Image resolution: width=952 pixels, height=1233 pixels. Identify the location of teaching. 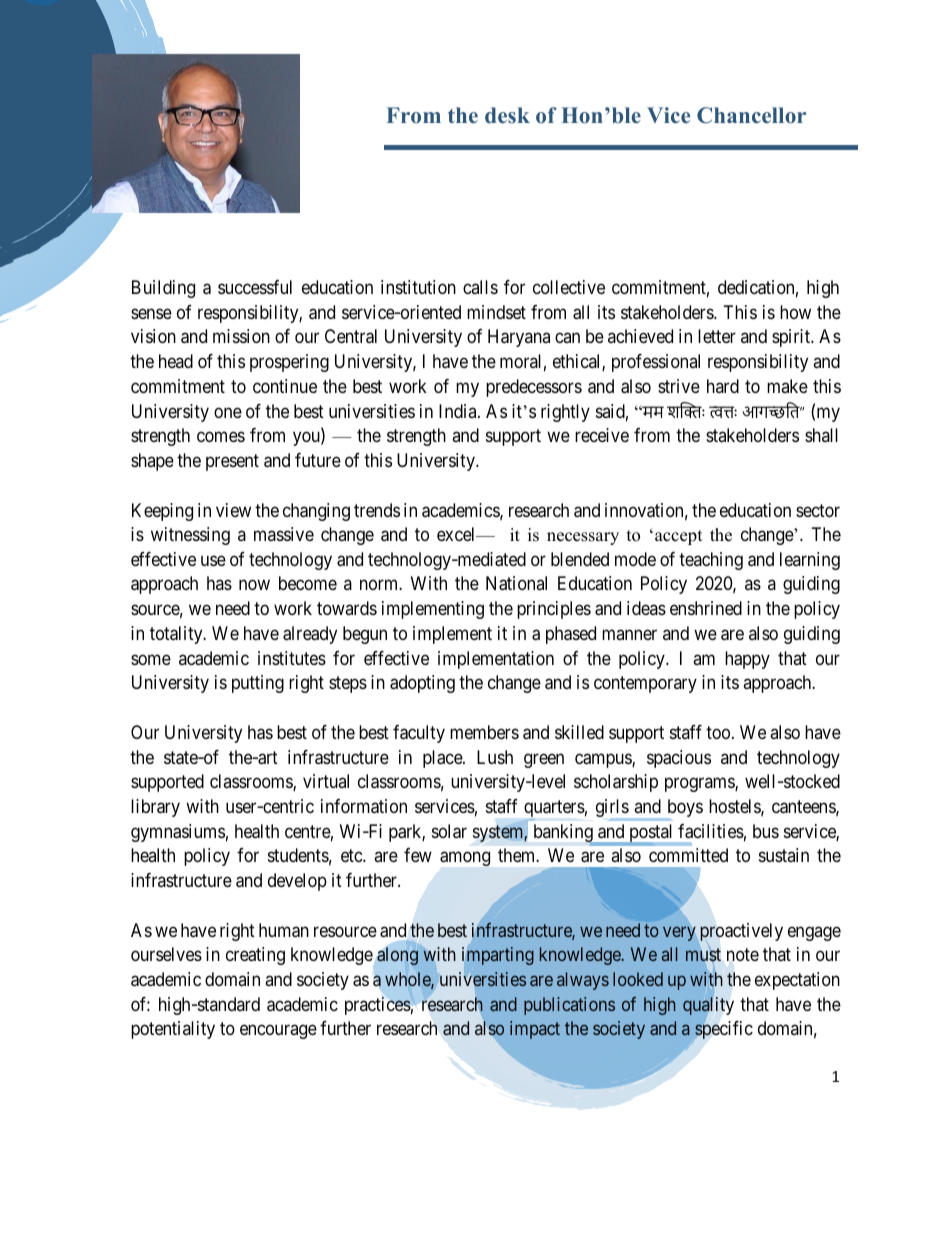
(711, 561).
